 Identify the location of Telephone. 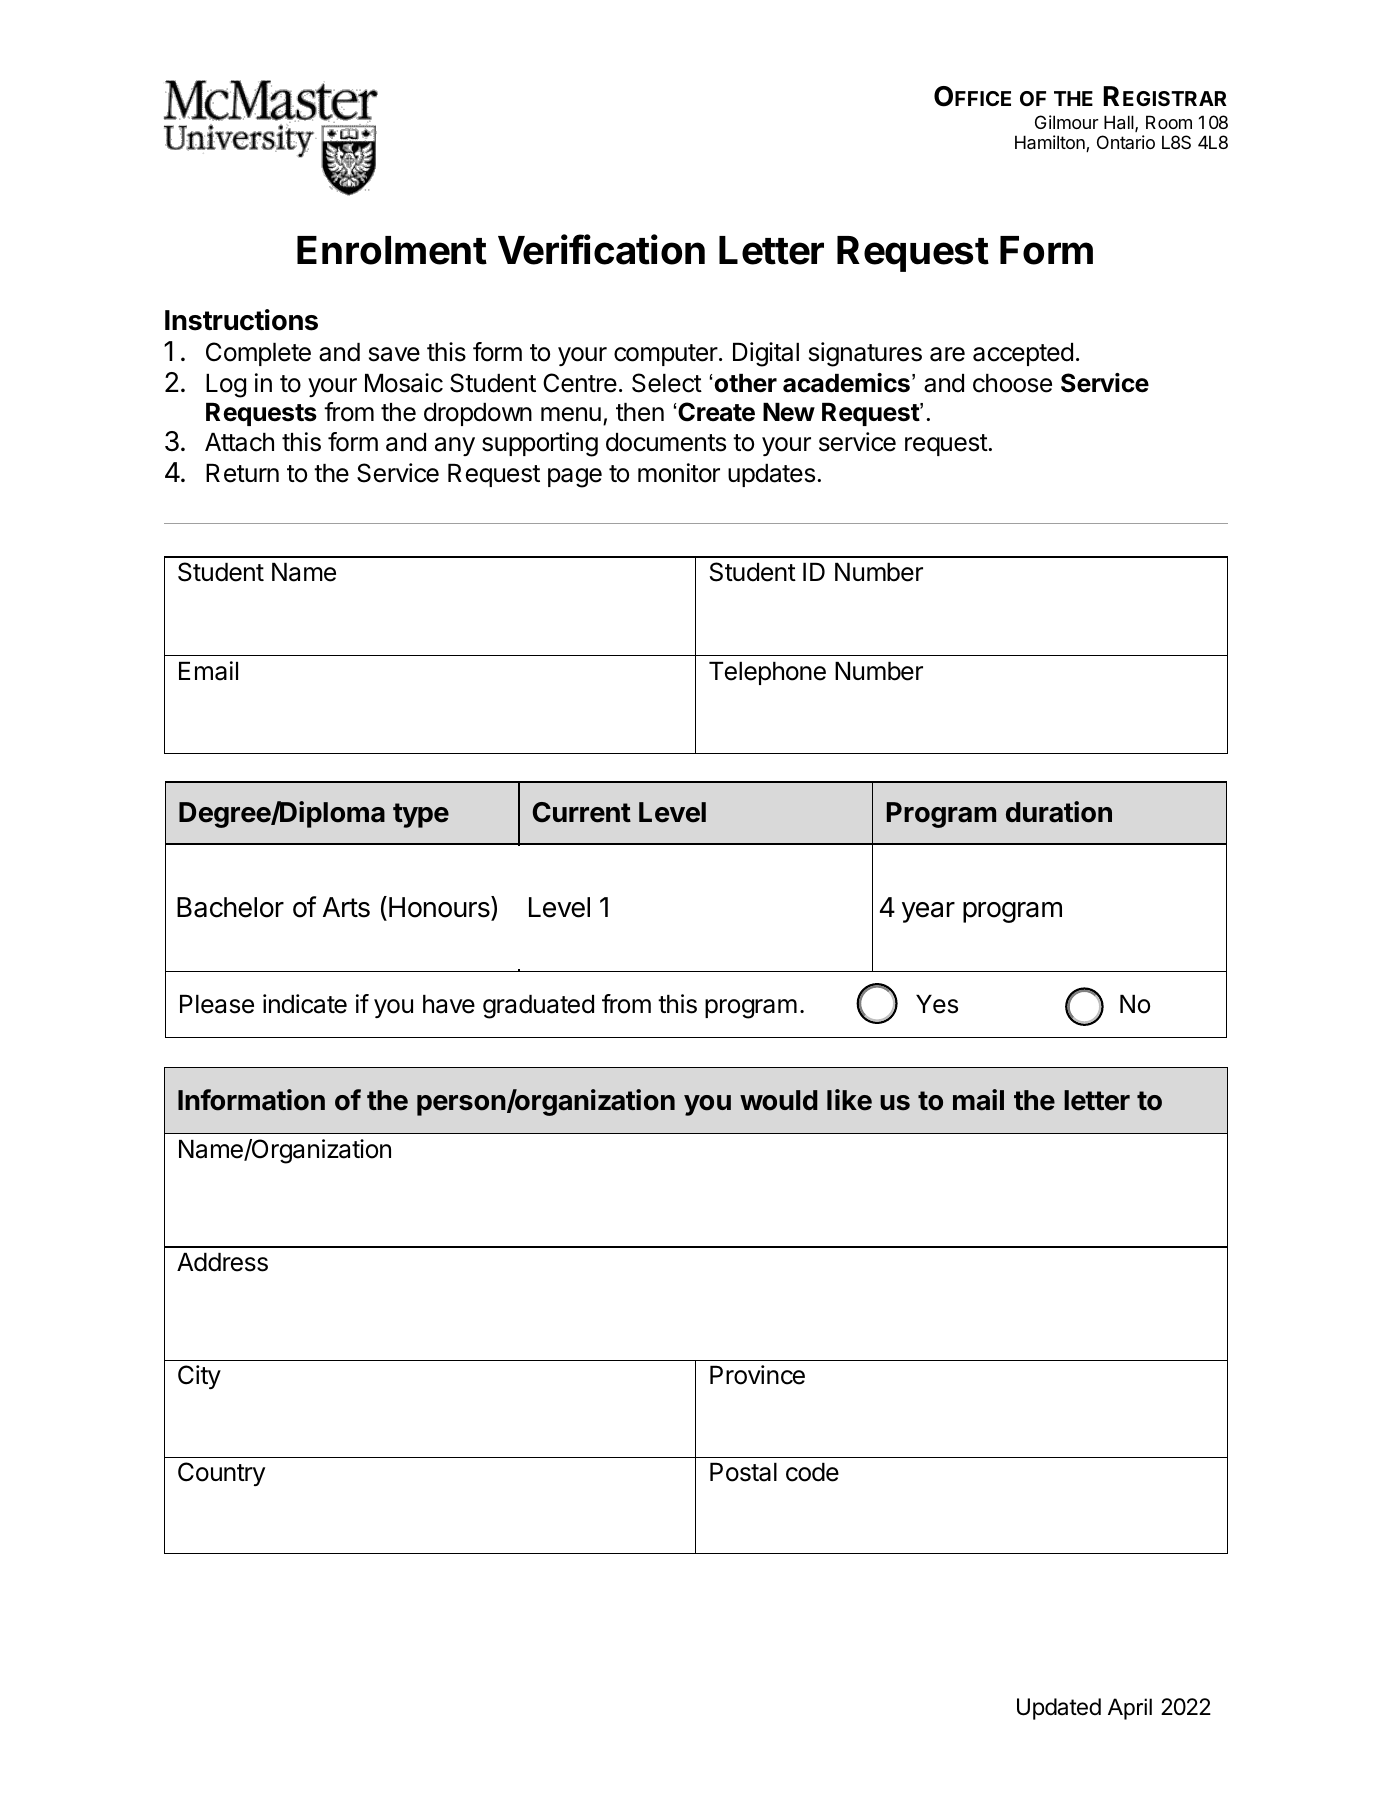
(767, 673).
